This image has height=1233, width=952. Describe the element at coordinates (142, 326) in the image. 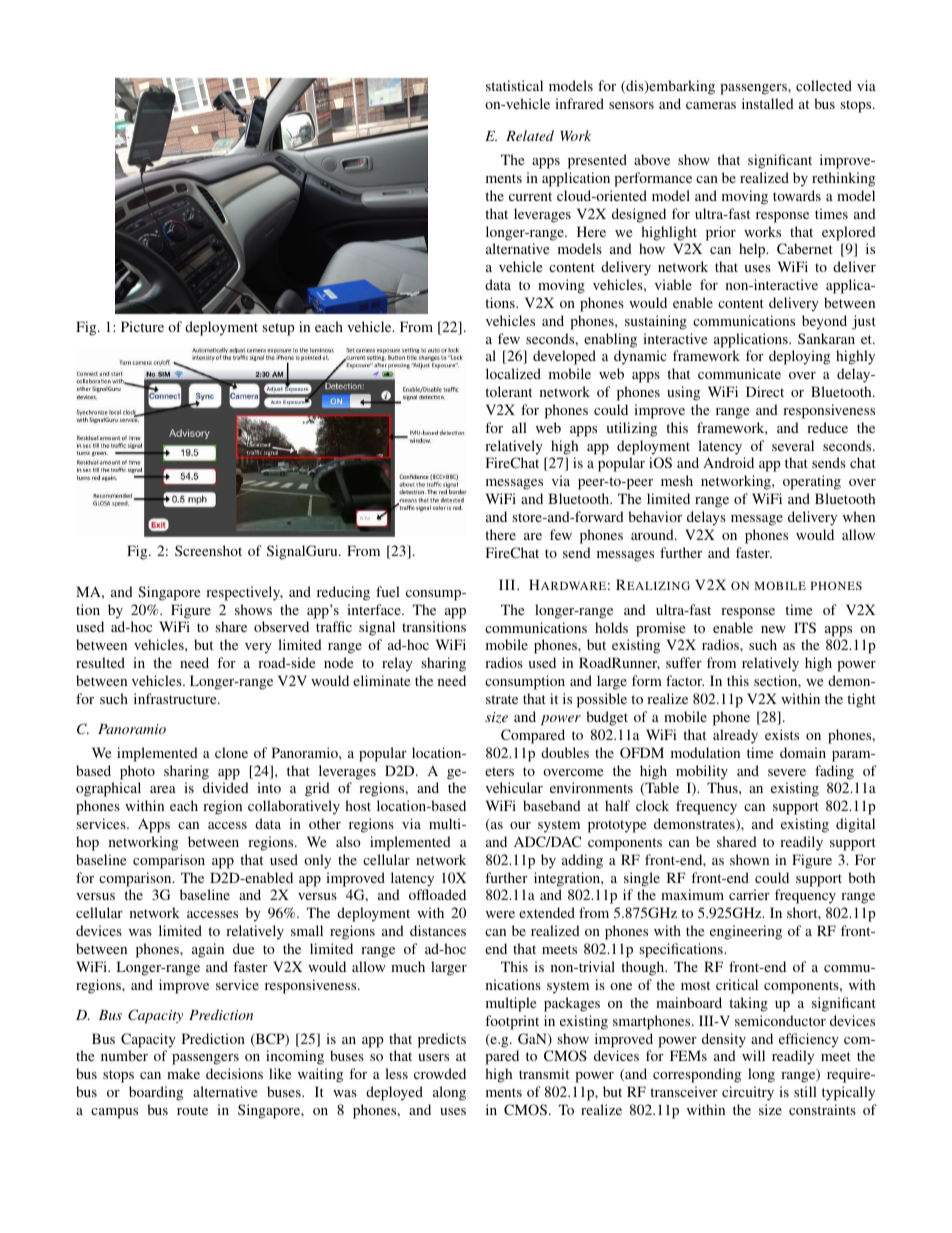

I see `Picture` at that location.
